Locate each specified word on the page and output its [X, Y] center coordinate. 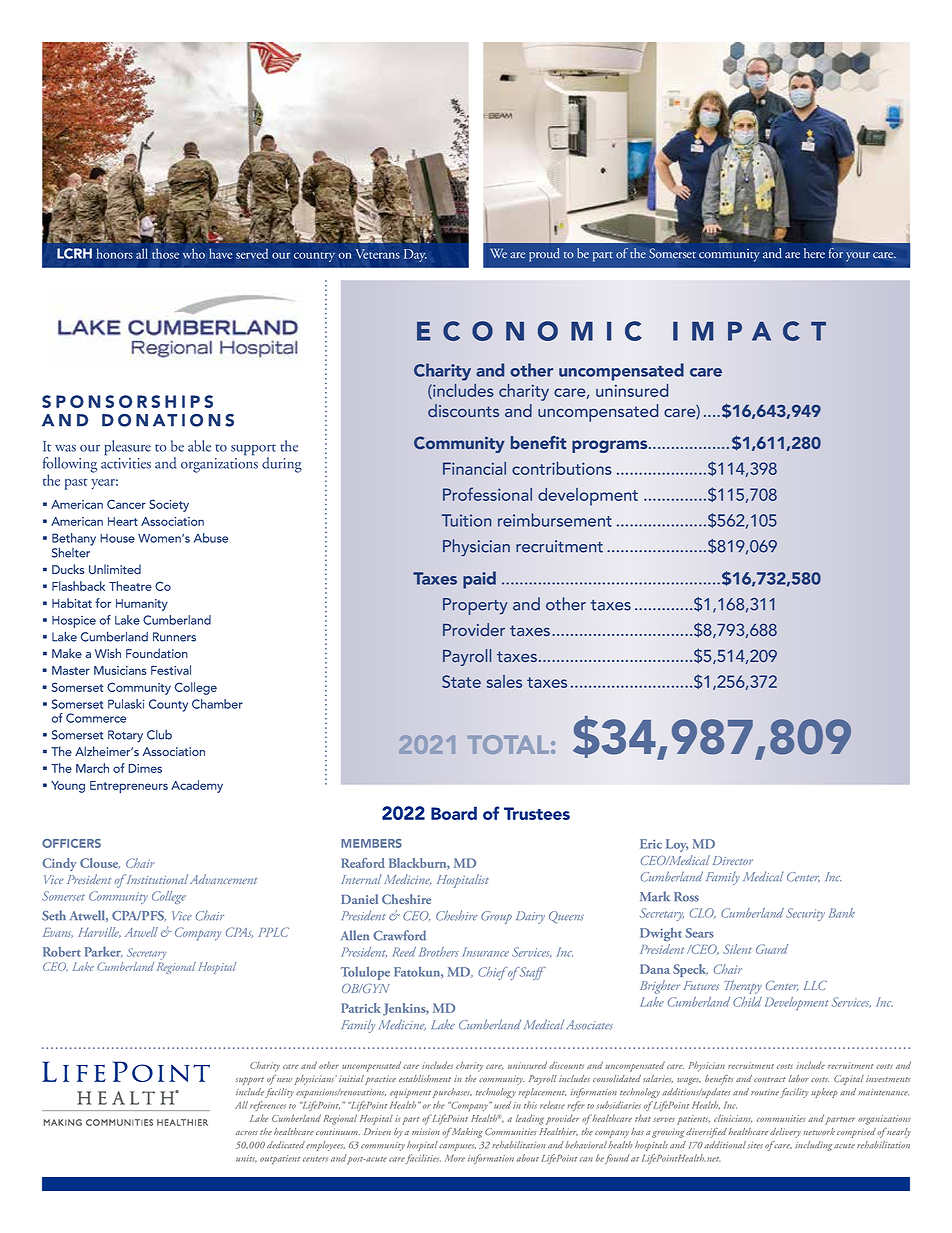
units [246, 1158]
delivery [785, 1133]
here [814, 253]
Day [415, 255]
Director [733, 860]
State [461, 681]
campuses [457, 1147]
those [165, 253]
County [168, 705]
